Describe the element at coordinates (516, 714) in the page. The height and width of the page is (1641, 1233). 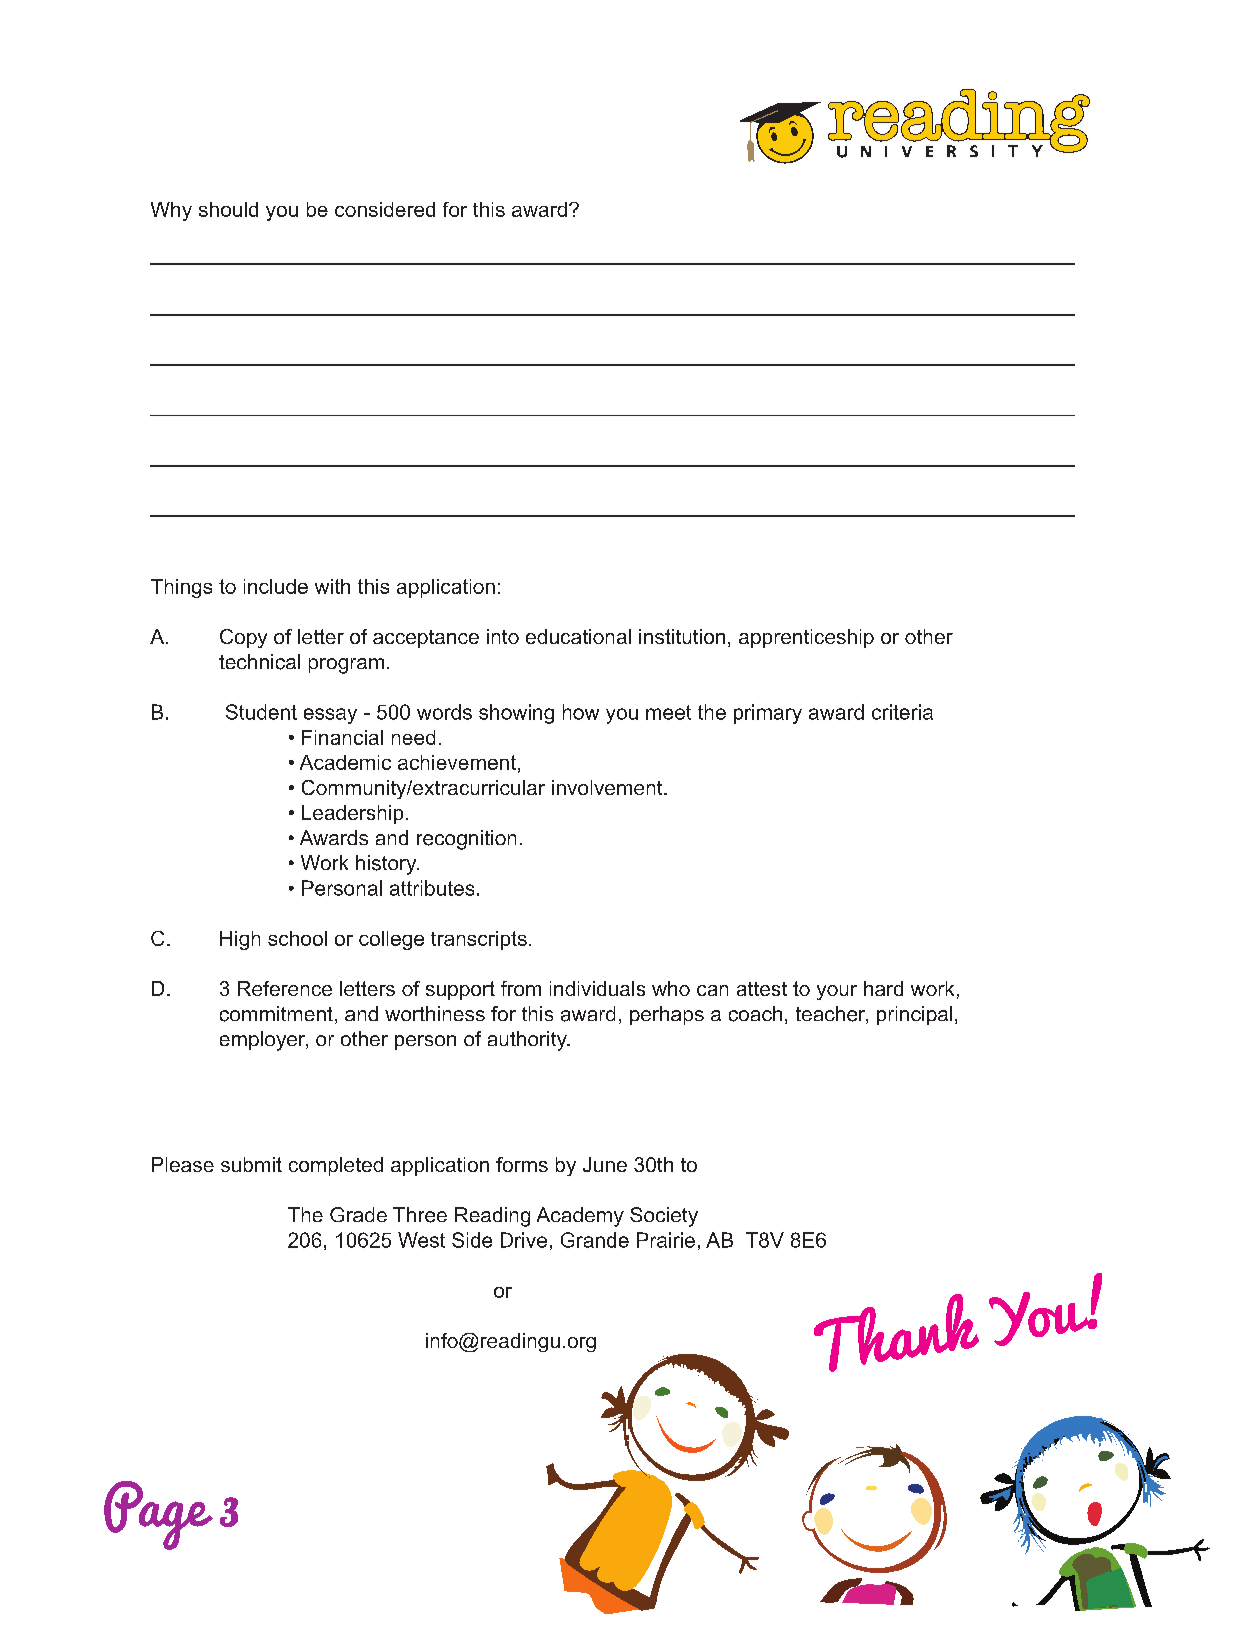
I see `showing` at that location.
